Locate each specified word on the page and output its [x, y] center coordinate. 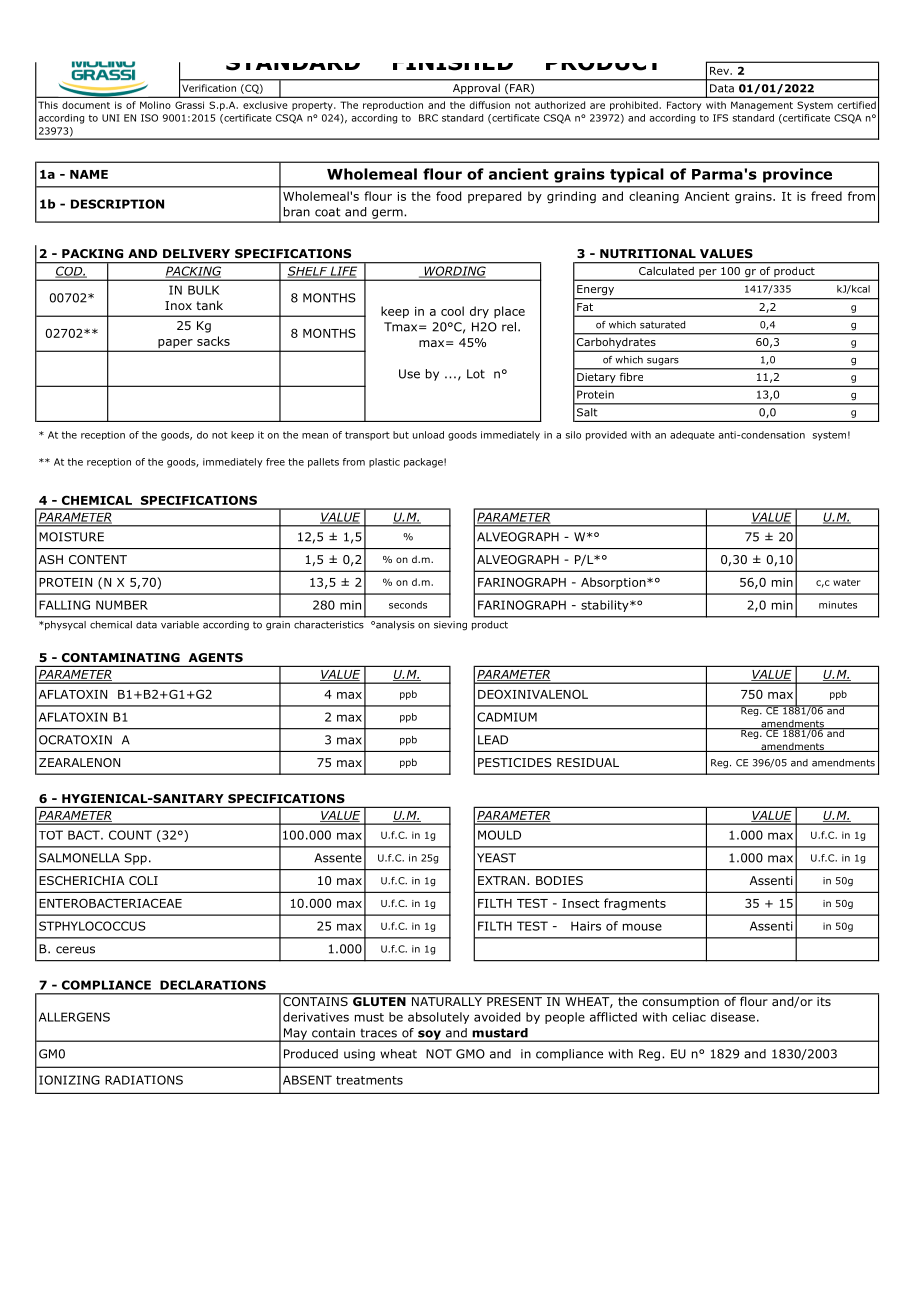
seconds [408, 605]
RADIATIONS [144, 1080]
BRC [428, 118]
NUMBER [122, 605]
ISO [149, 118]
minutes [838, 605]
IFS [720, 118]
